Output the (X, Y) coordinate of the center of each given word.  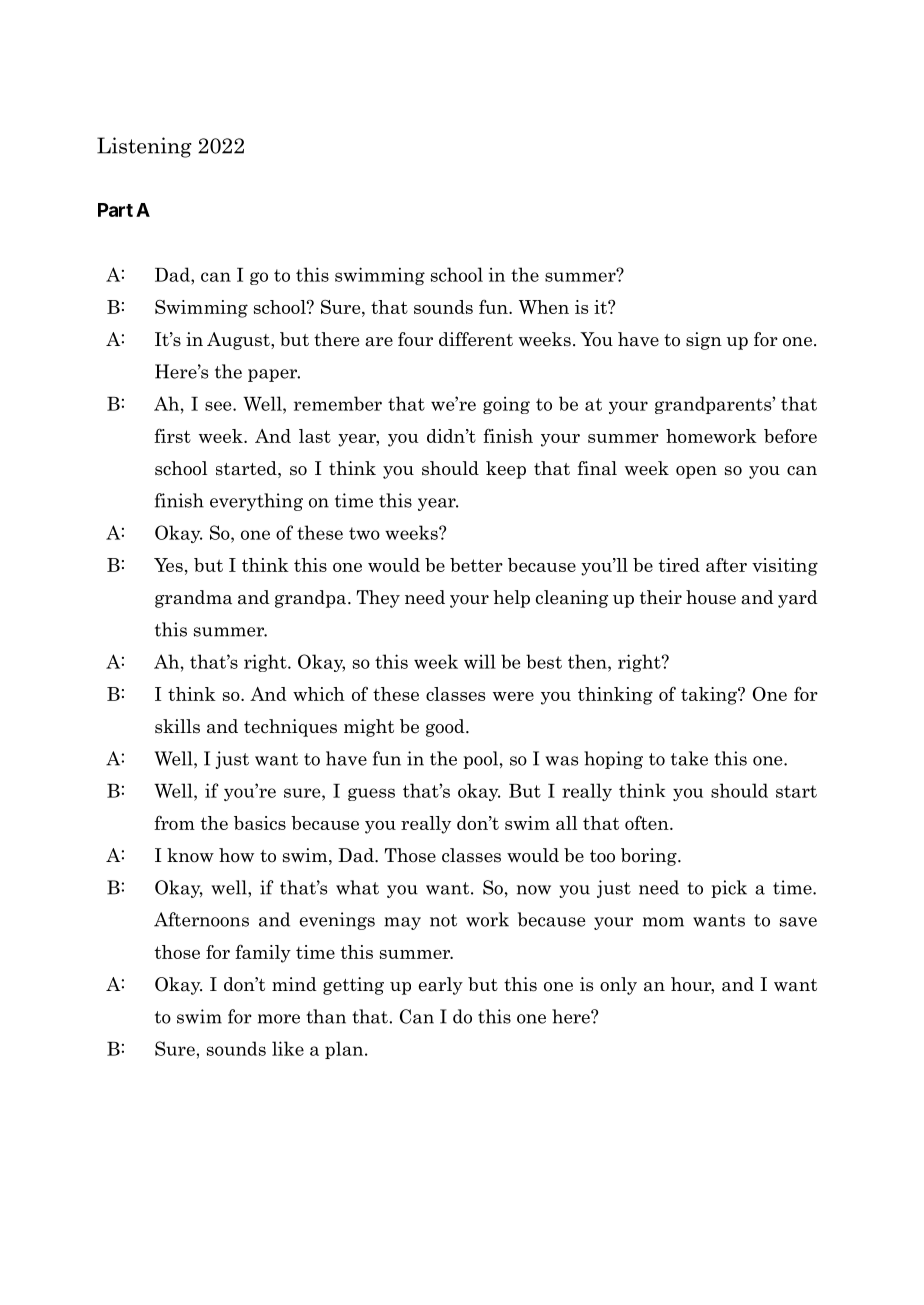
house (711, 597)
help (511, 599)
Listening (144, 147)
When (544, 307)
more (279, 1019)
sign (704, 341)
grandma (193, 599)
